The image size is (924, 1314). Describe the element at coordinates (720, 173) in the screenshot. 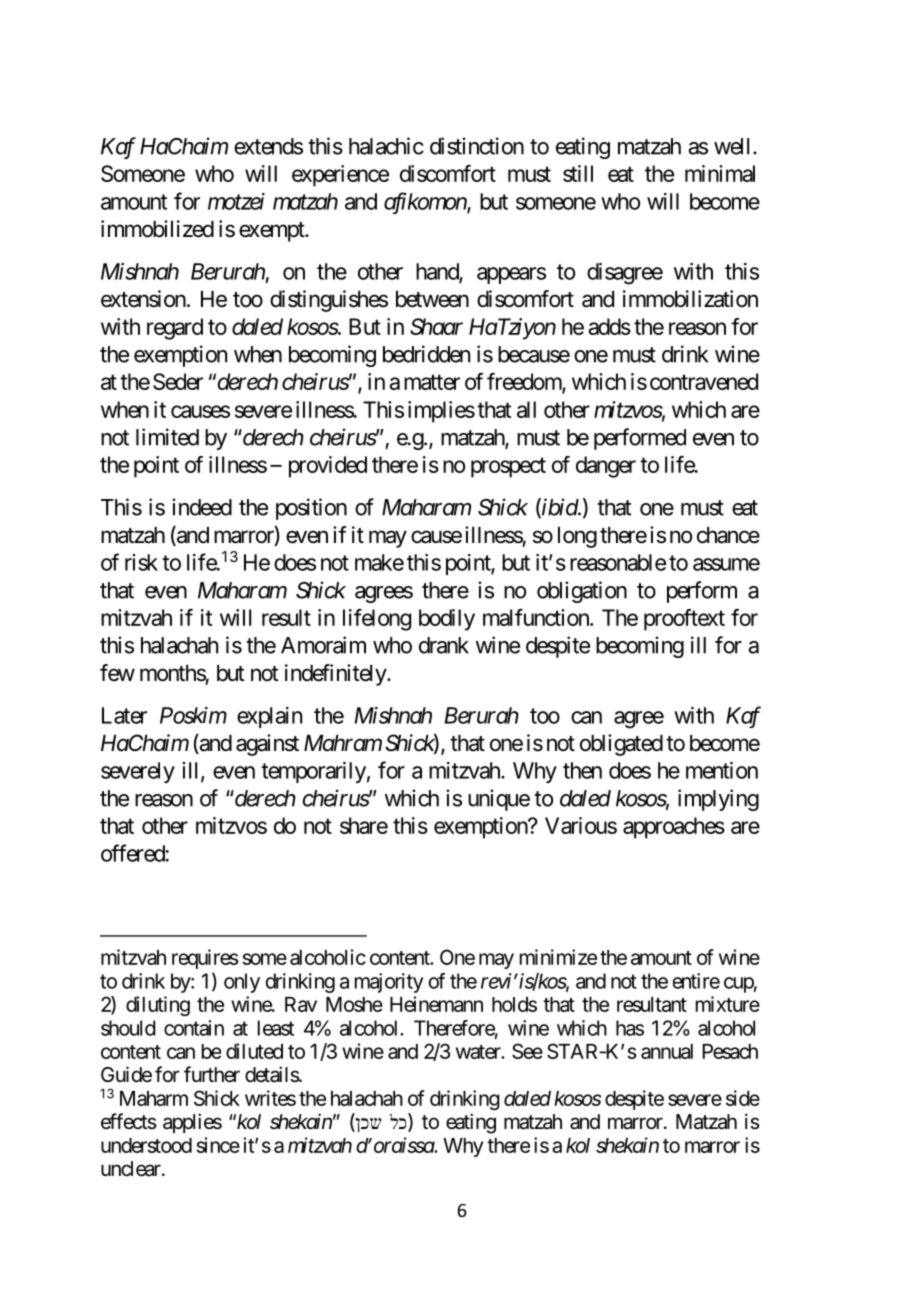

I see `minimal` at that location.
